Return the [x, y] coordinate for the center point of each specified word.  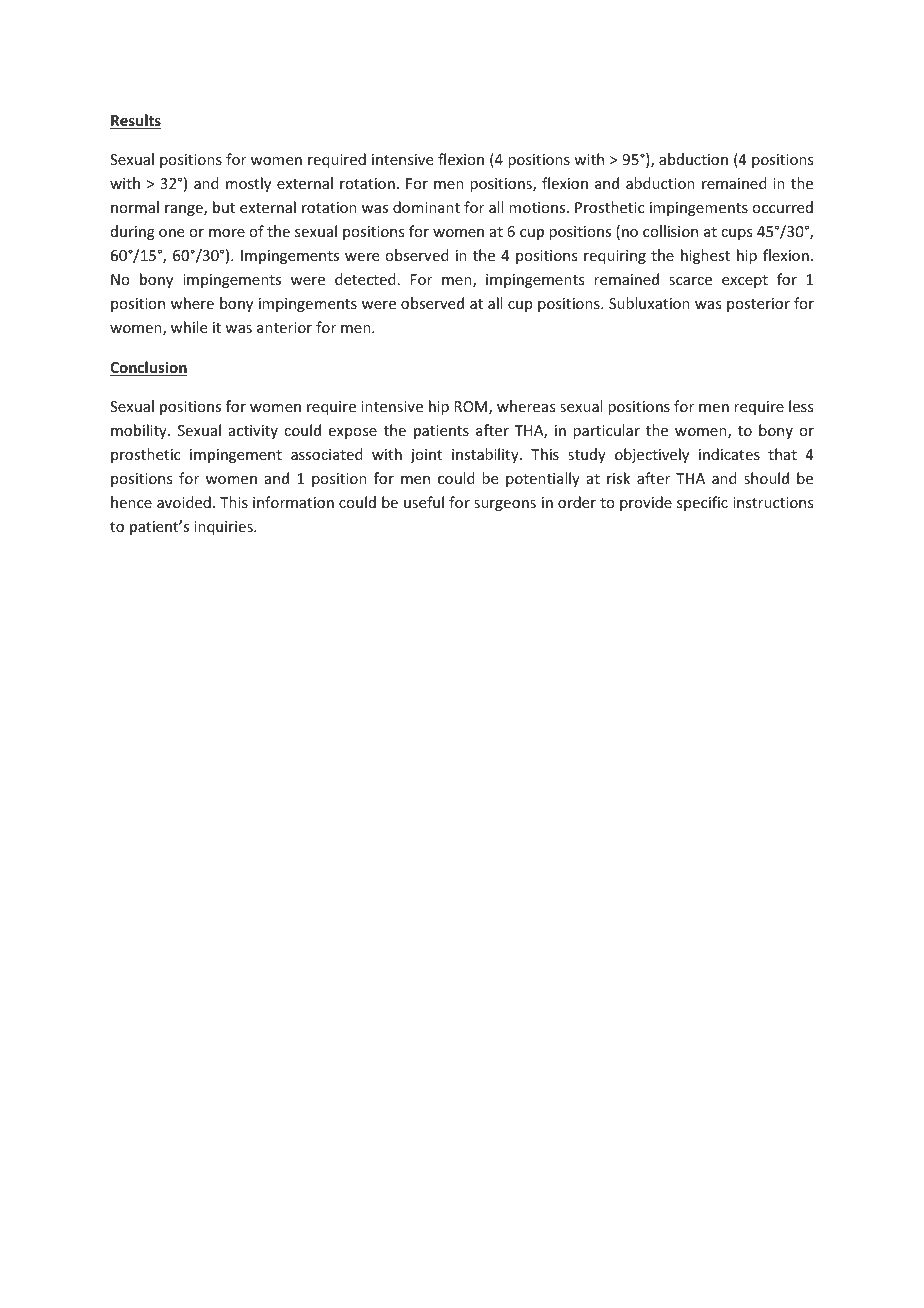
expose [353, 433]
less [801, 406]
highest [705, 256]
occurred [782, 207]
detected [365, 279]
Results [135, 121]
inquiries [224, 528]
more [227, 233]
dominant [426, 207]
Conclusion [148, 368]
